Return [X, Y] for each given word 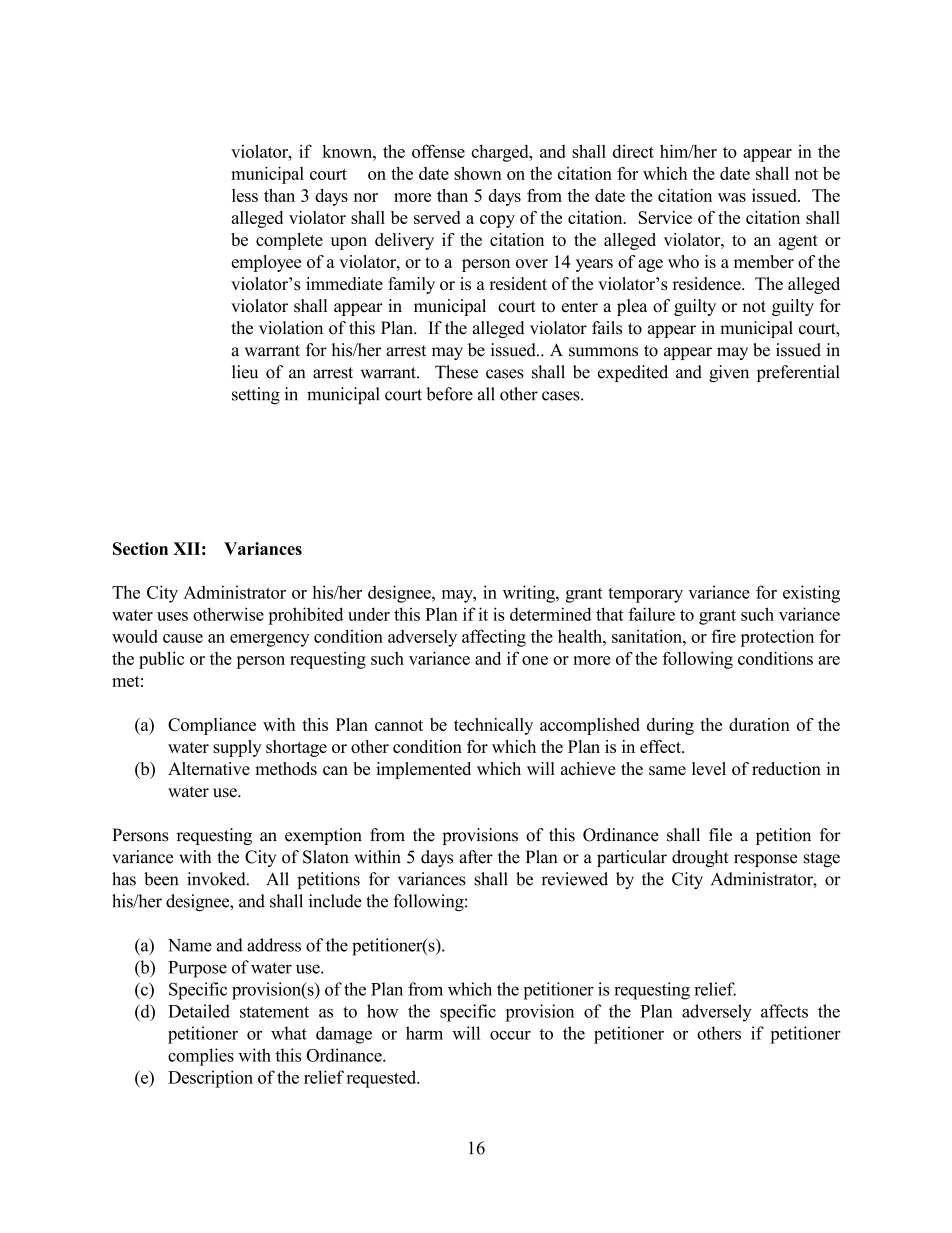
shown [478, 173]
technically [493, 726]
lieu [245, 372]
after [476, 857]
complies [201, 1057]
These [456, 372]
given [729, 373]
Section [140, 548]
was [732, 197]
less [245, 195]
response [765, 860]
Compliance [212, 726]
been [161, 879]
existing [811, 594]
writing [530, 594]
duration [759, 724]
